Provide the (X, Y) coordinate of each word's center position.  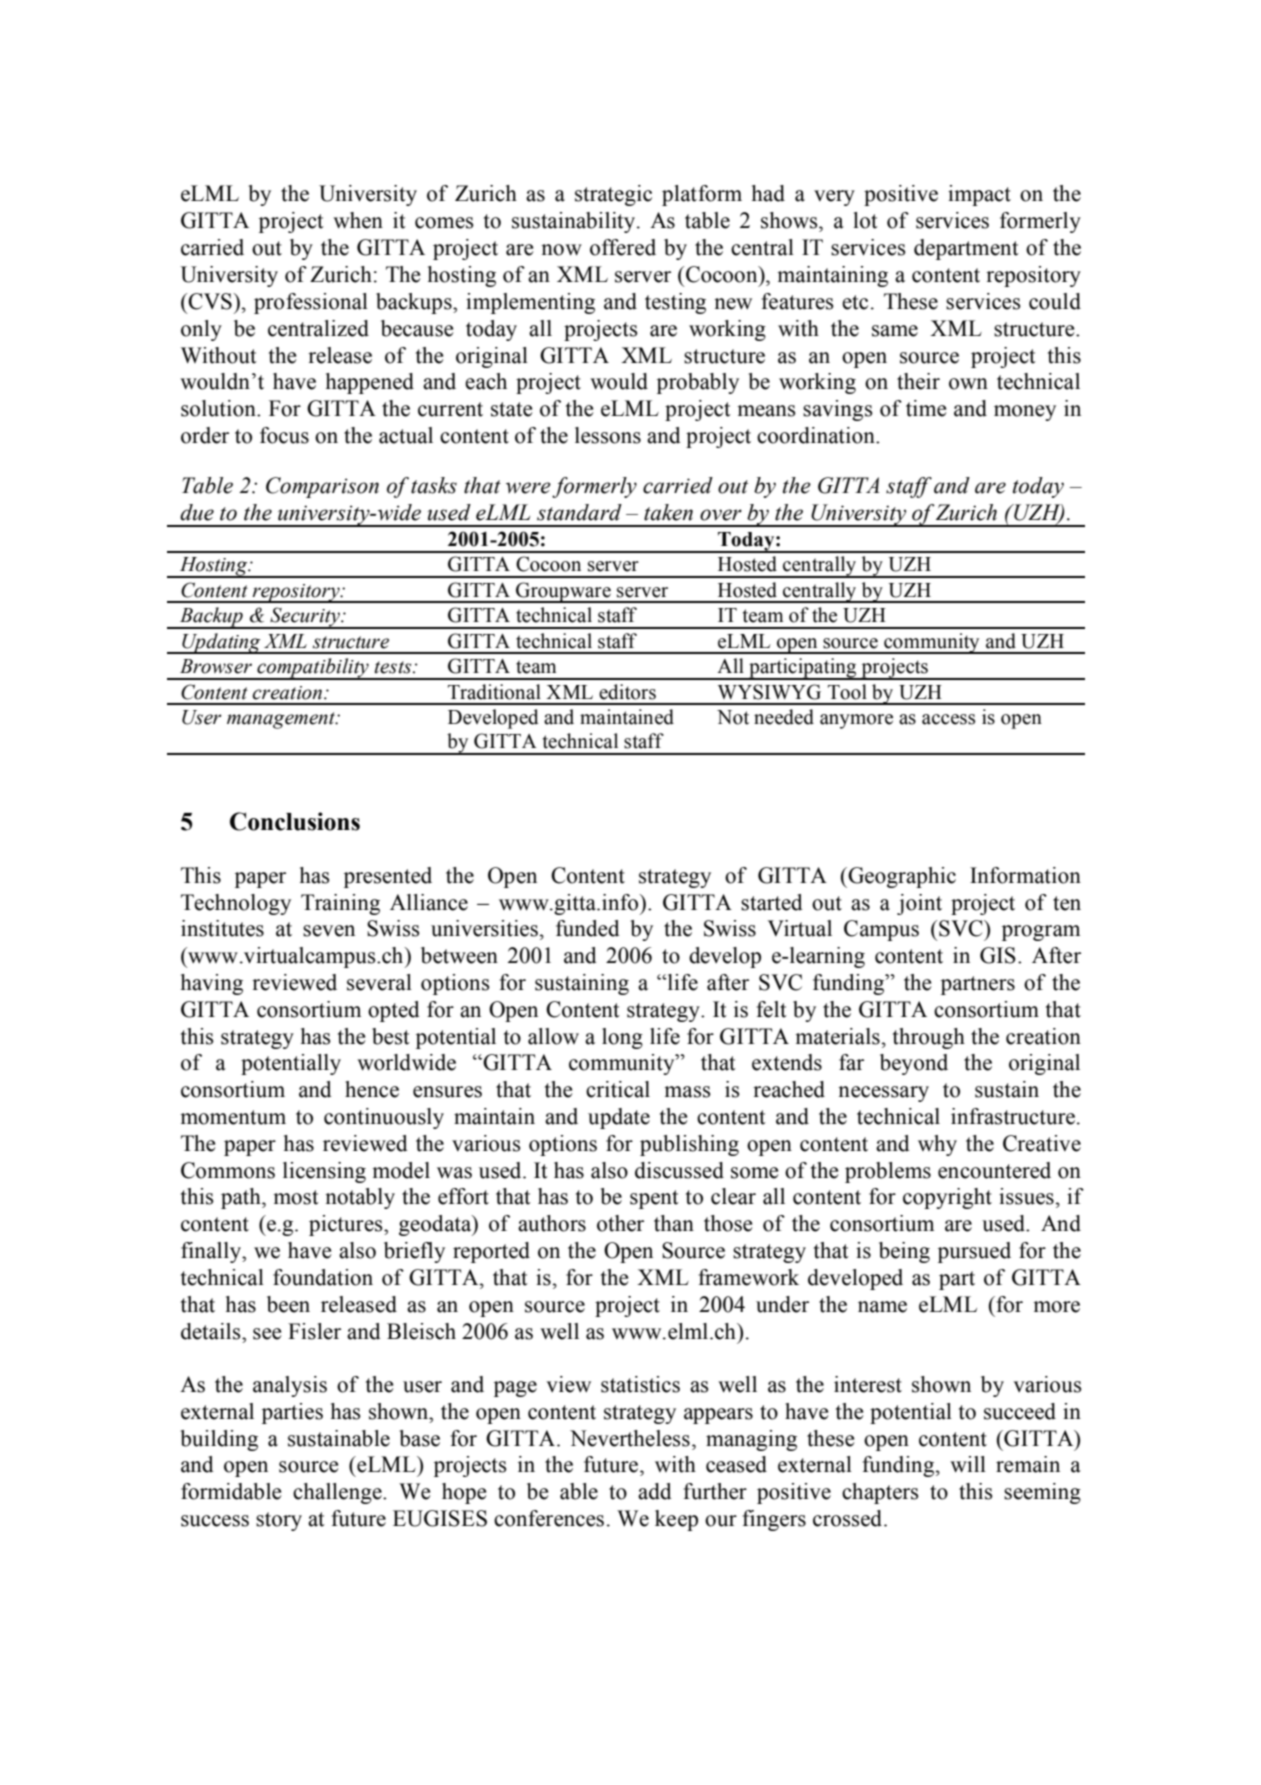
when (358, 220)
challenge (338, 1493)
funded (588, 928)
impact (979, 195)
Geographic (902, 877)
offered (623, 247)
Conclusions (295, 821)
